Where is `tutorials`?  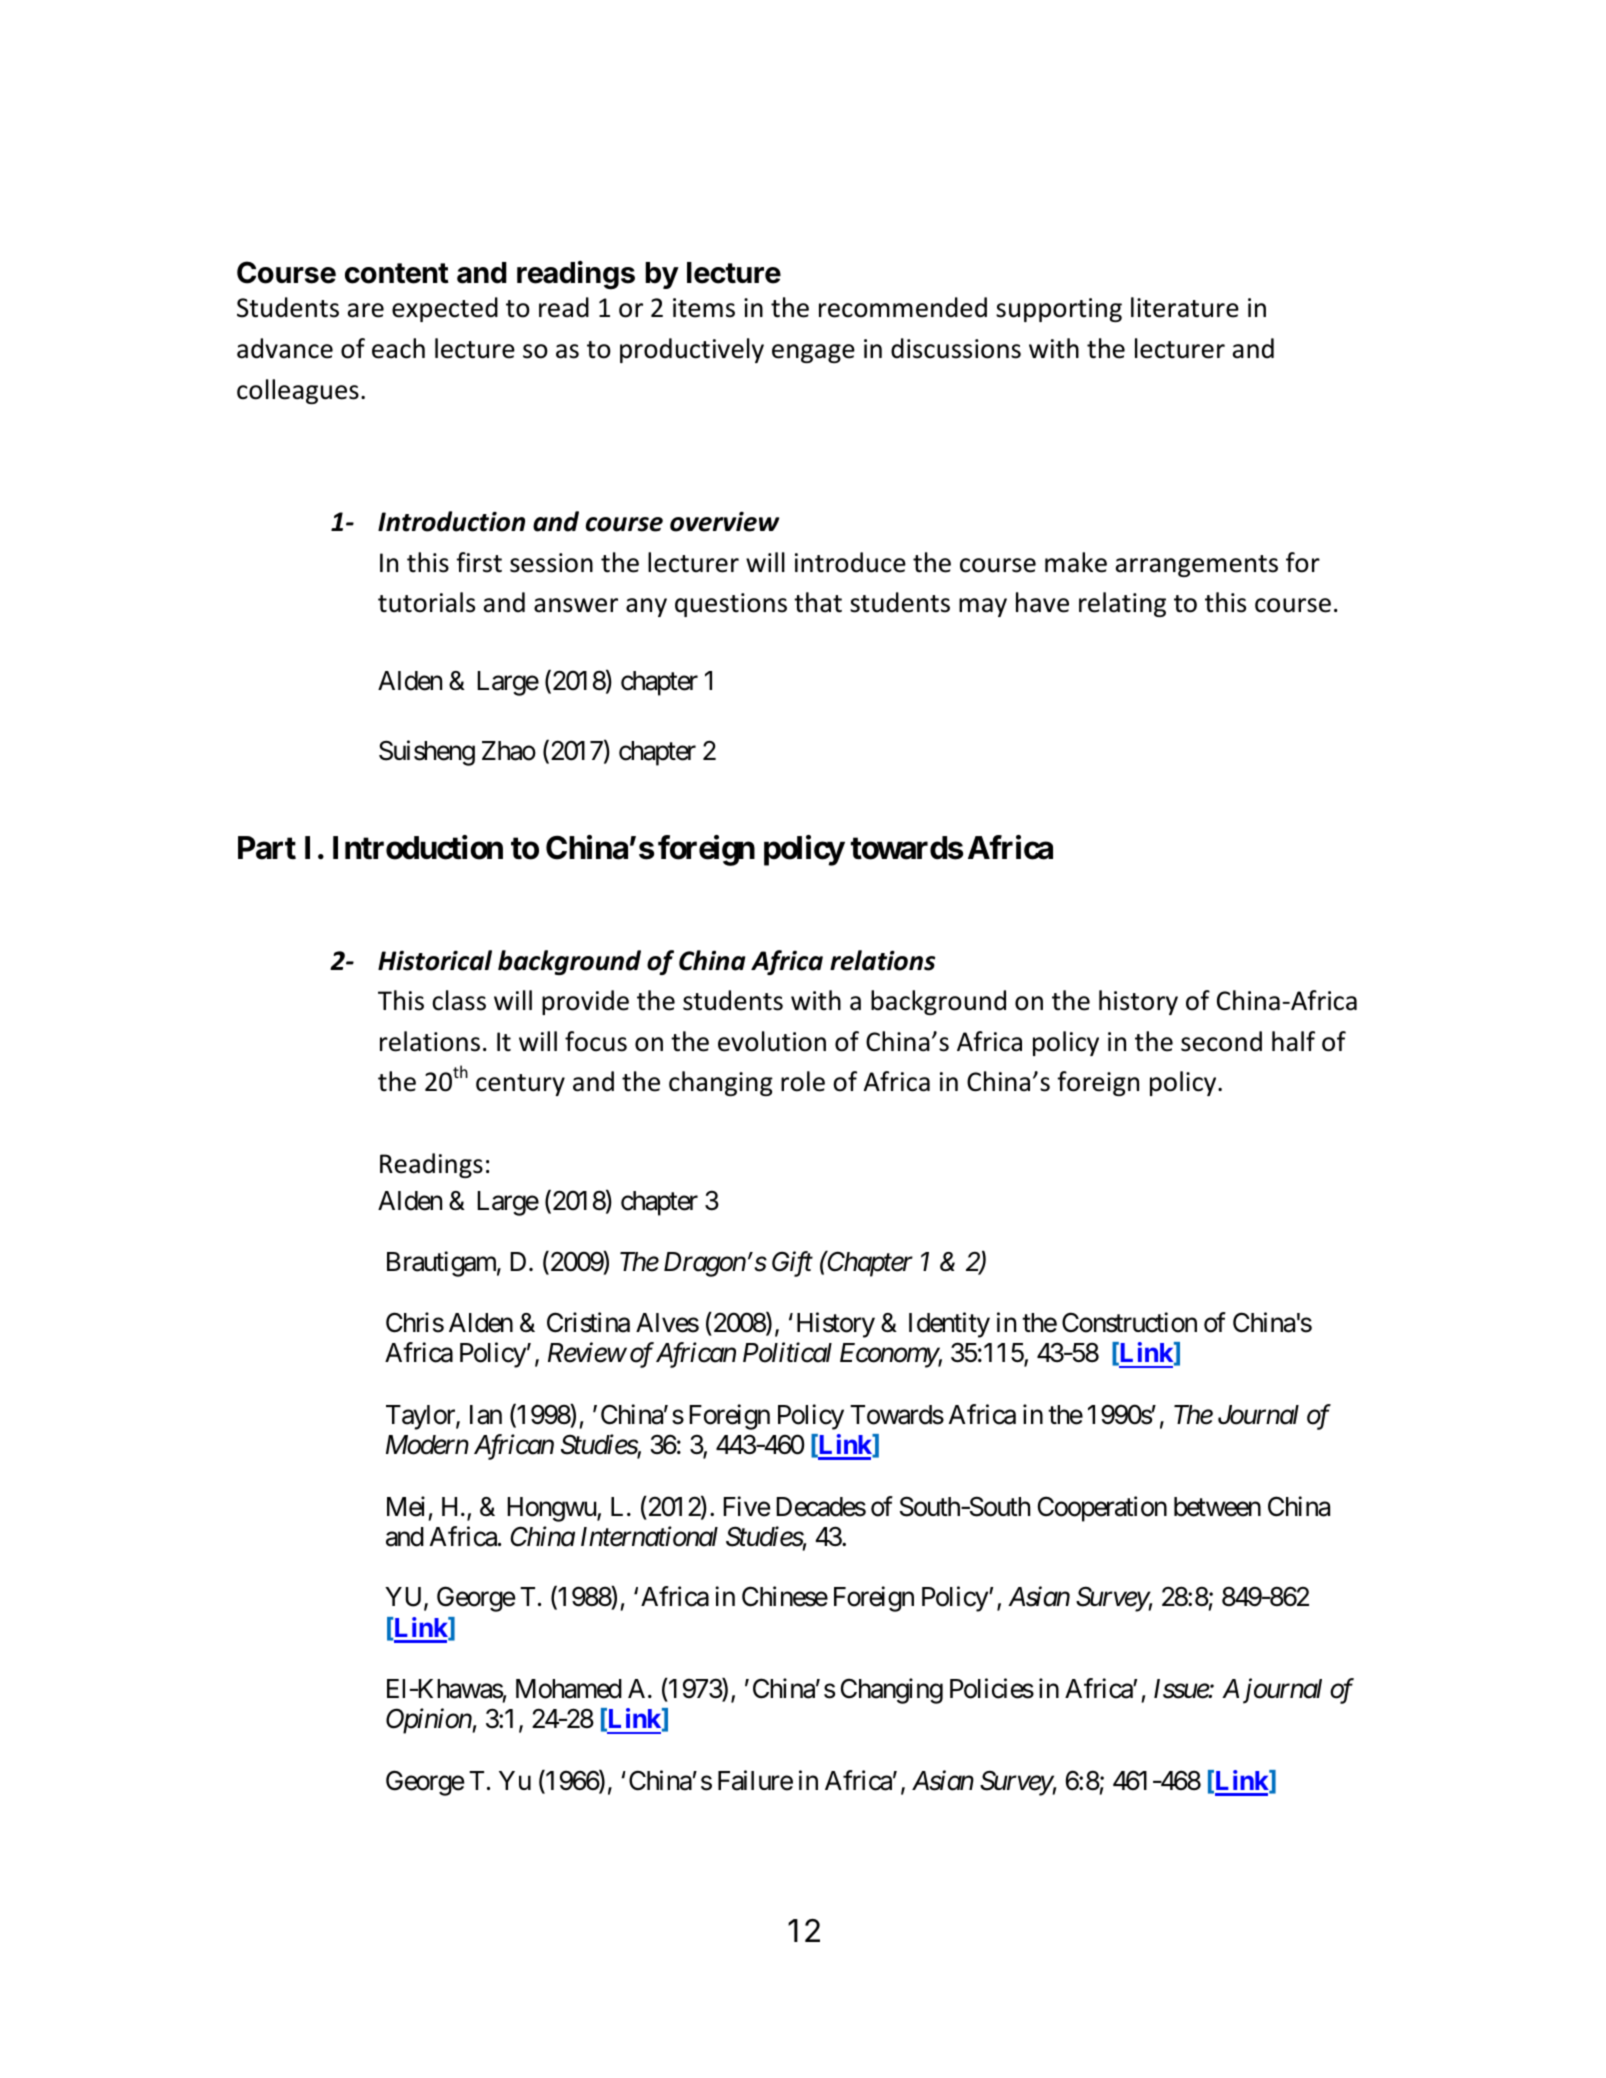
tutorials is located at coordinates (426, 602).
